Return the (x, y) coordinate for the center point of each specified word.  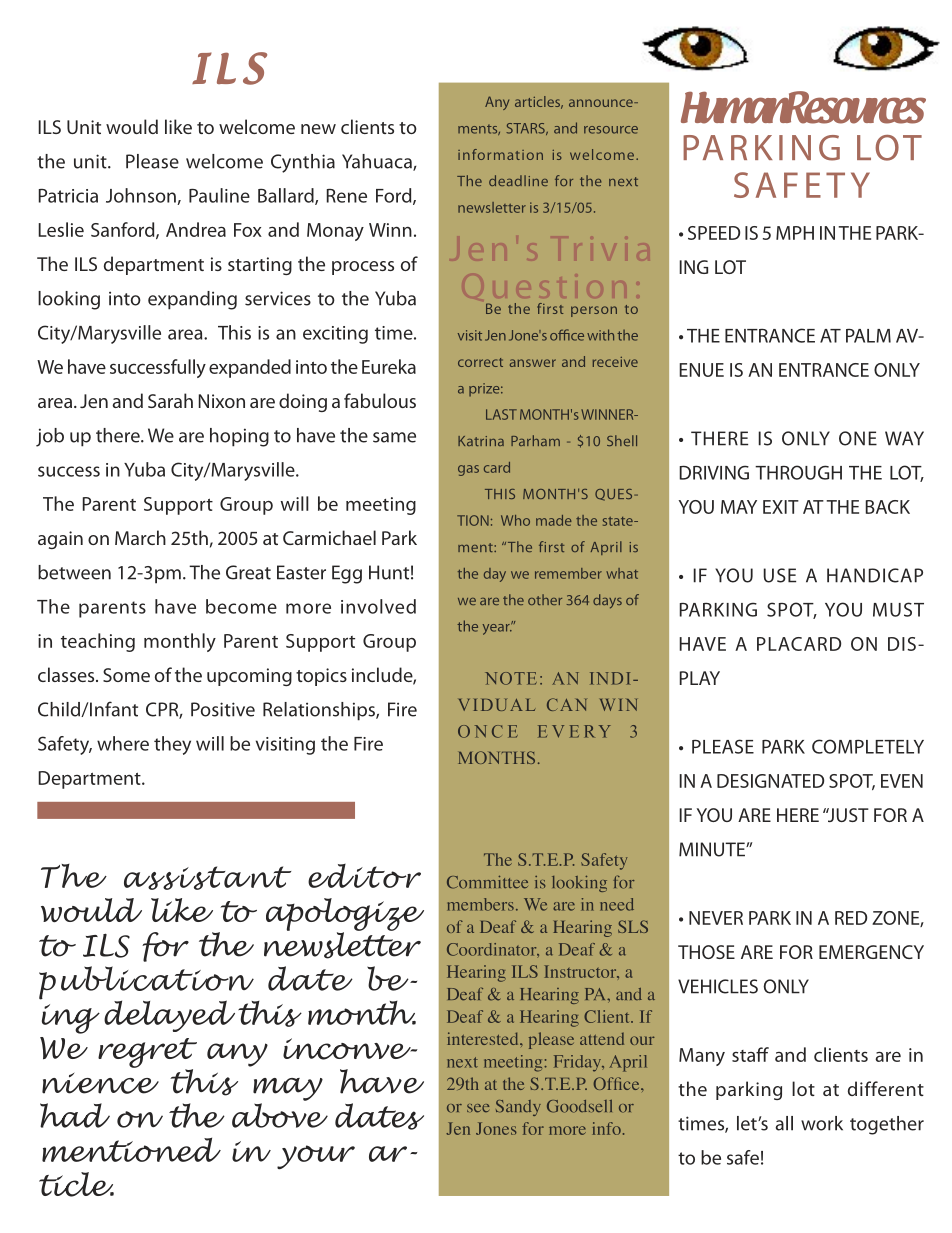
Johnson (142, 196)
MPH (795, 233)
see (478, 1108)
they (172, 745)
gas (468, 470)
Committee (487, 882)
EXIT (781, 507)
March (140, 537)
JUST (847, 815)
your (316, 1157)
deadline (518, 180)
